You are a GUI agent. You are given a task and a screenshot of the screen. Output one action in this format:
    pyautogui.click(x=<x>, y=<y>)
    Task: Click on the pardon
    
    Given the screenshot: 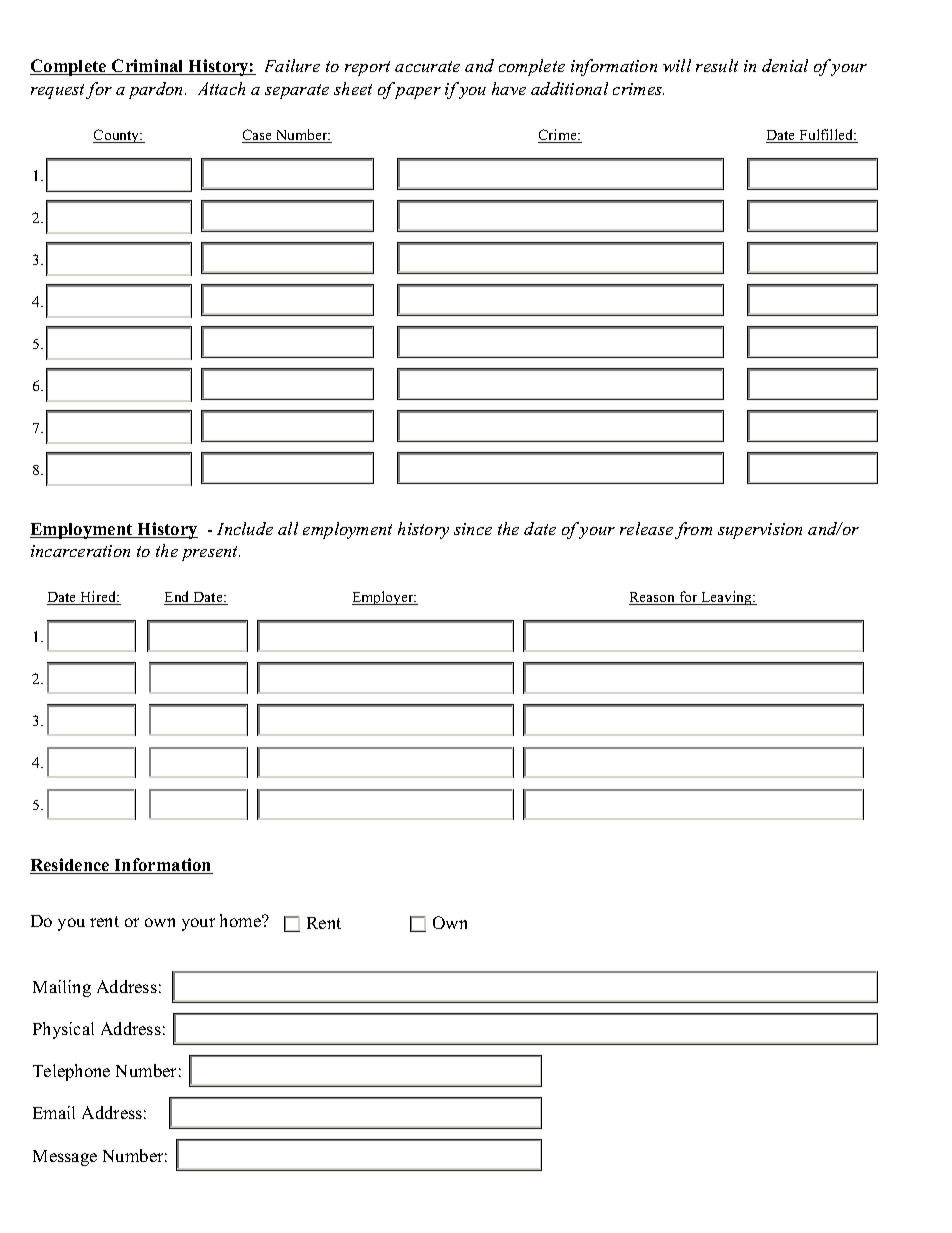 What is the action you would take?
    pyautogui.click(x=157, y=90)
